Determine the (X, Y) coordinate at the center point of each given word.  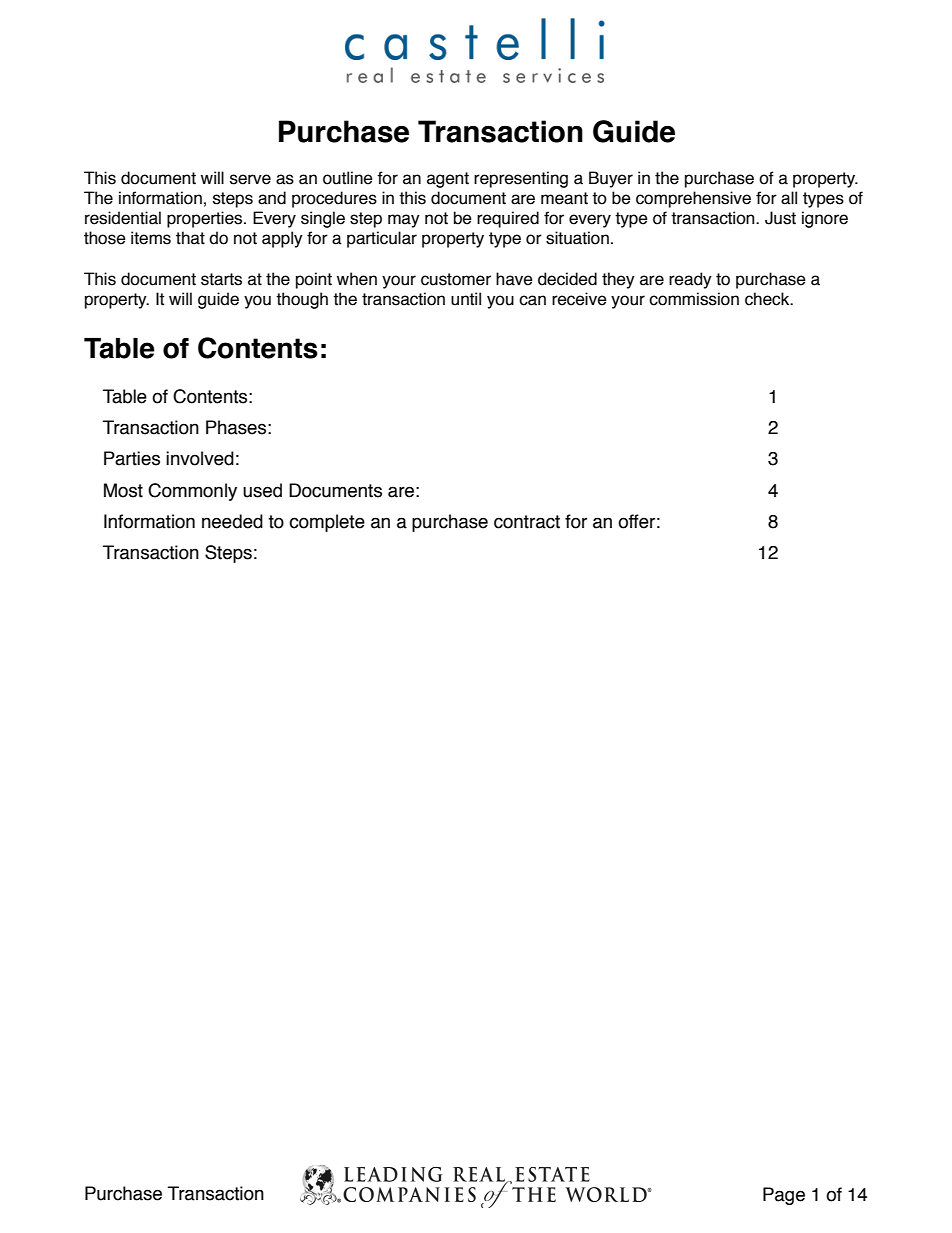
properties (206, 219)
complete (327, 523)
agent (448, 180)
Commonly (192, 492)
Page (784, 1196)
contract (527, 522)
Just (780, 218)
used (262, 490)
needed (232, 521)
